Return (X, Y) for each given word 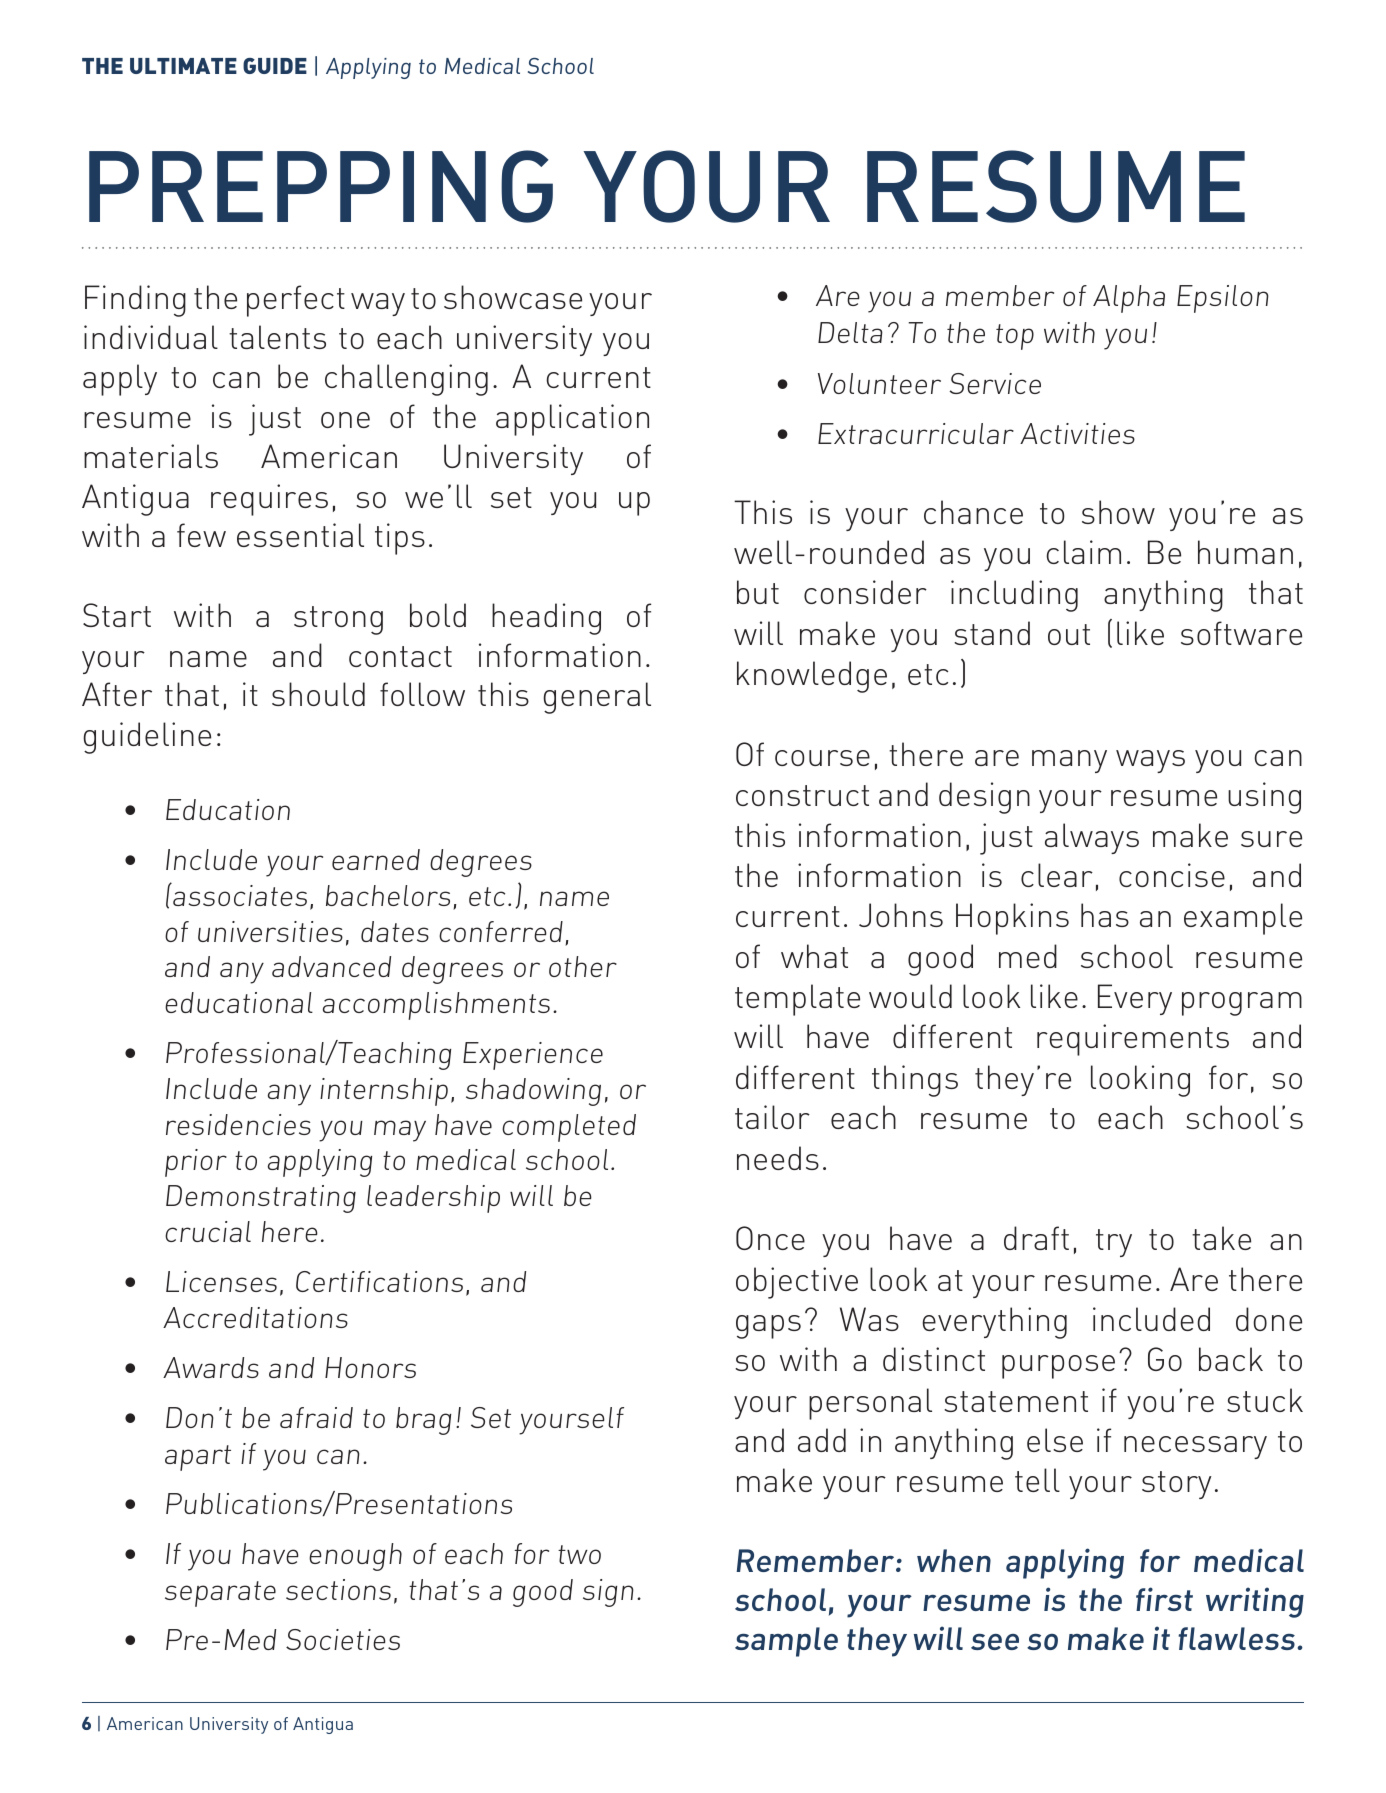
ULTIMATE (183, 66)
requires (269, 500)
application (572, 420)
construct (802, 795)
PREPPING (321, 186)
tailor (772, 1117)
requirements (1133, 1040)
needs (778, 1158)
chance (973, 512)
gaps (768, 1327)
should (318, 694)
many (1069, 761)
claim (1083, 552)
